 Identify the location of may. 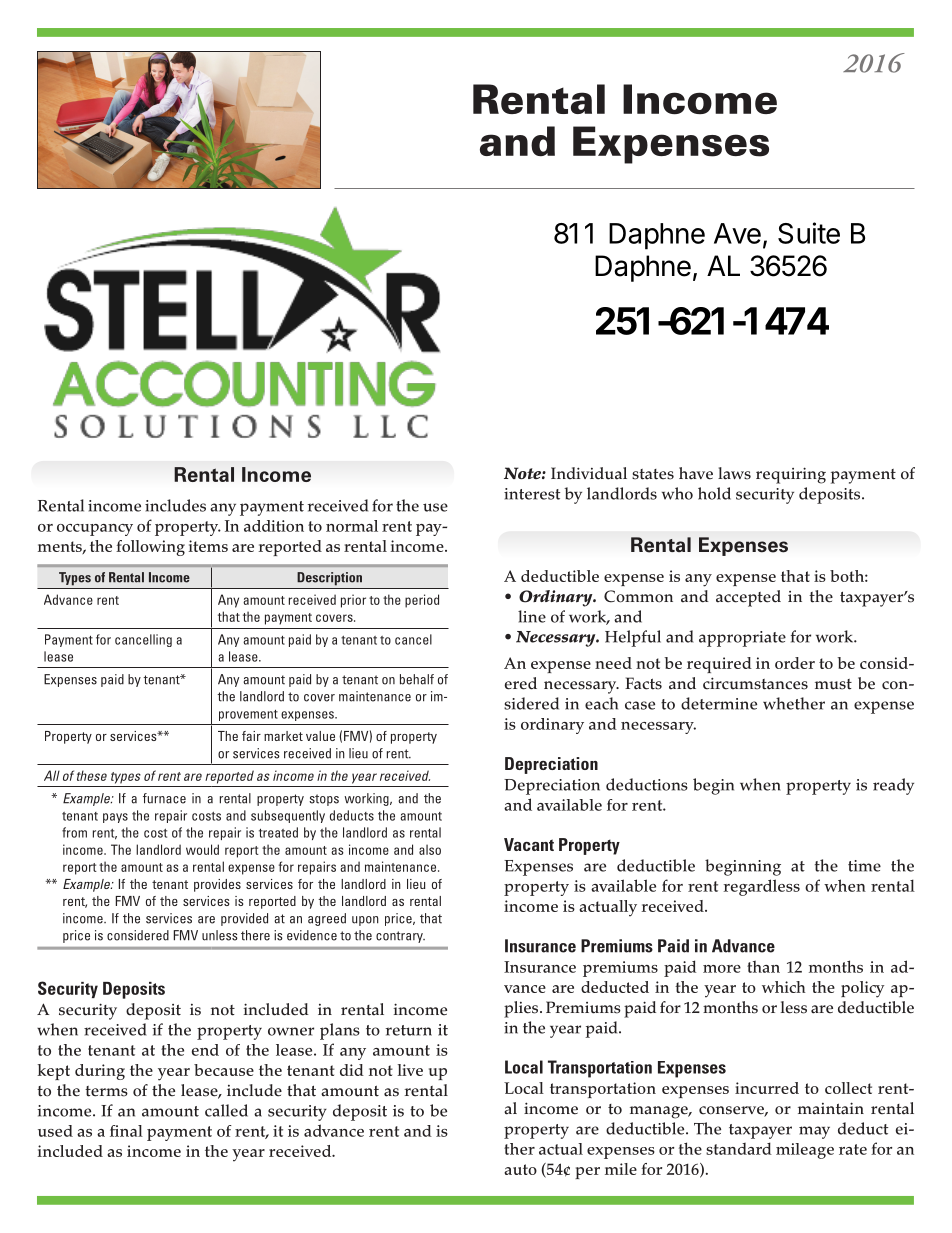
(814, 1132).
